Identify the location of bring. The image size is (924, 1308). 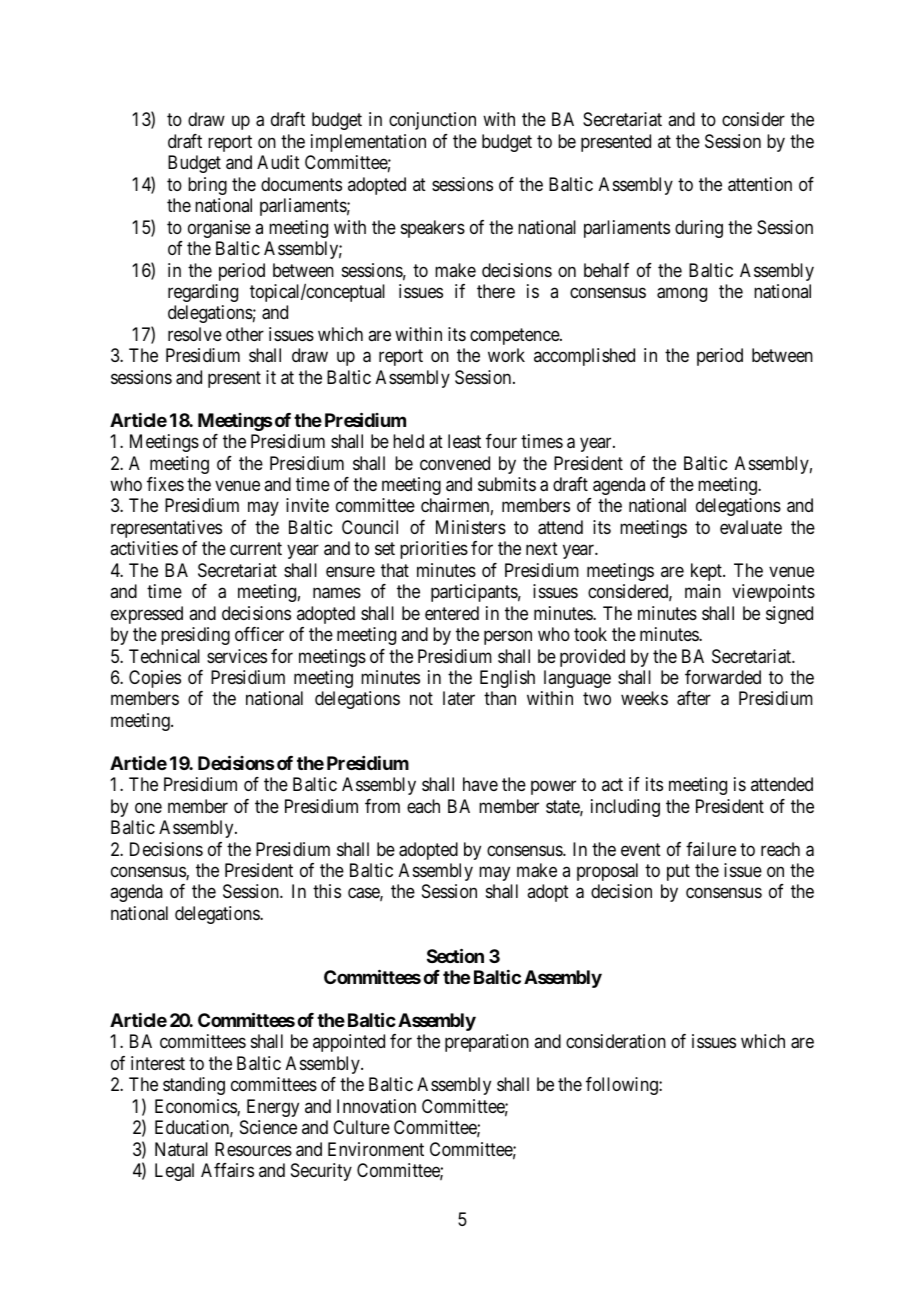
(207, 186).
